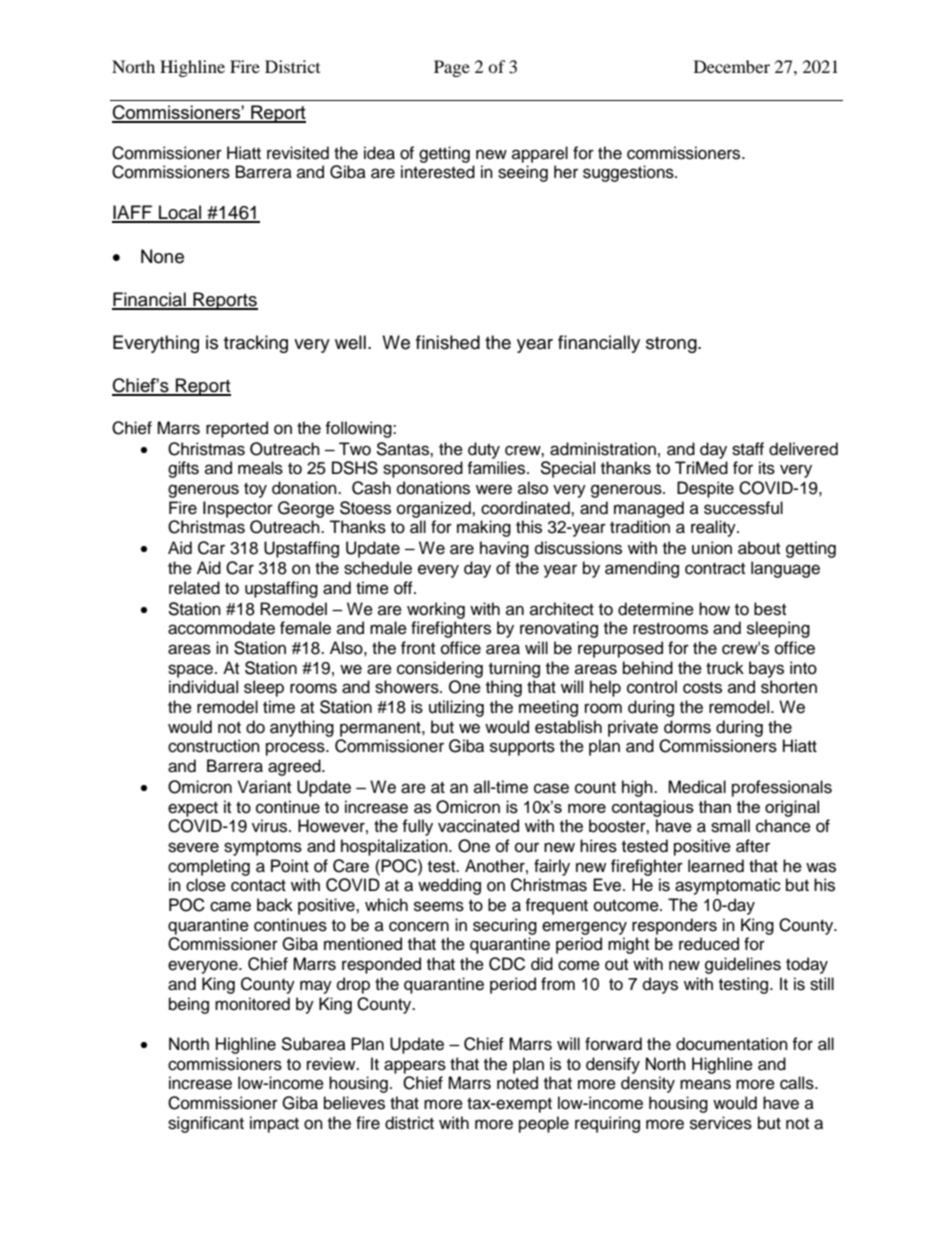 Image resolution: width=952 pixels, height=1233 pixels. Describe the element at coordinates (504, 549) in the document. I see `having` at that location.
